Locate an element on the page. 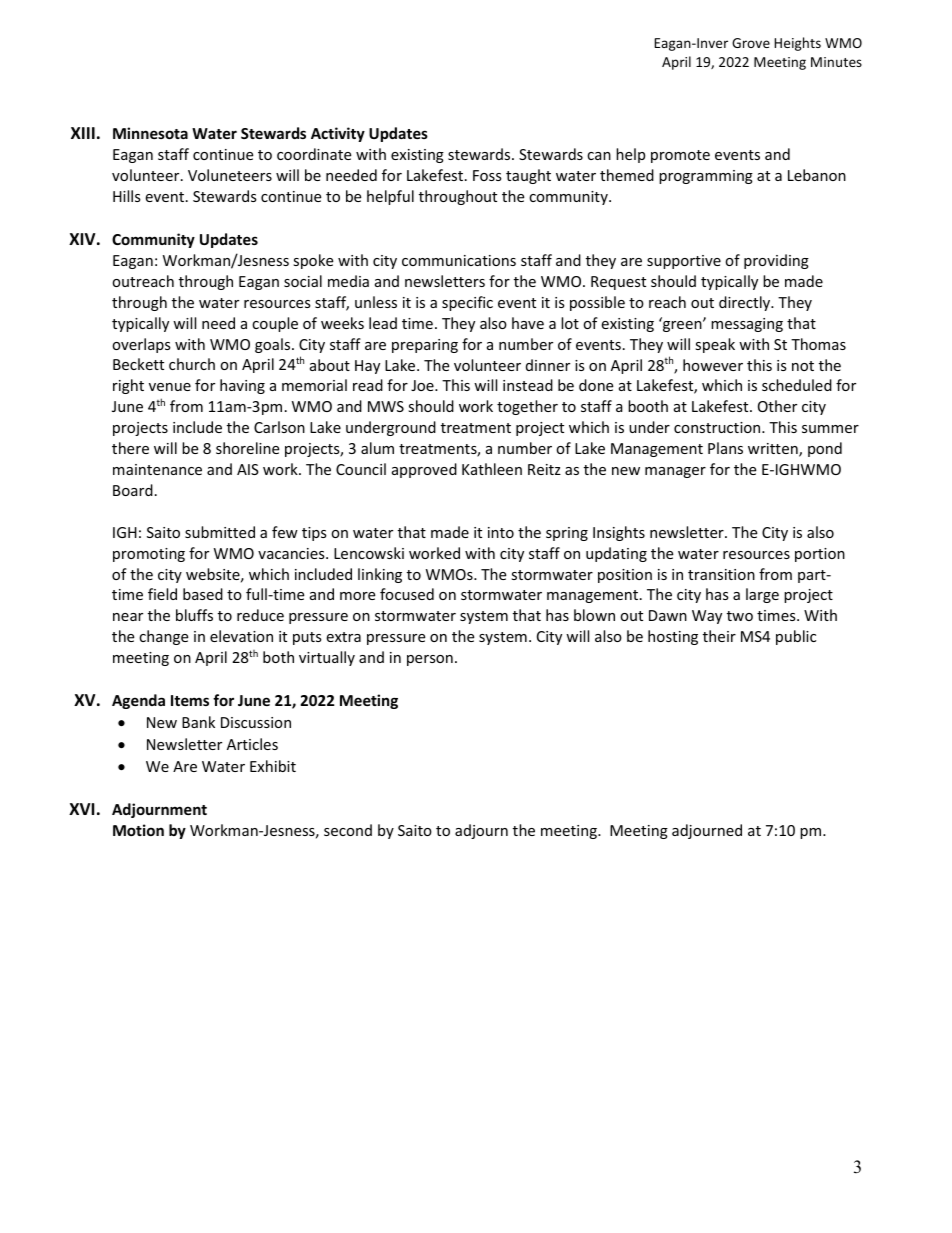  church is located at coordinates (192, 364).
